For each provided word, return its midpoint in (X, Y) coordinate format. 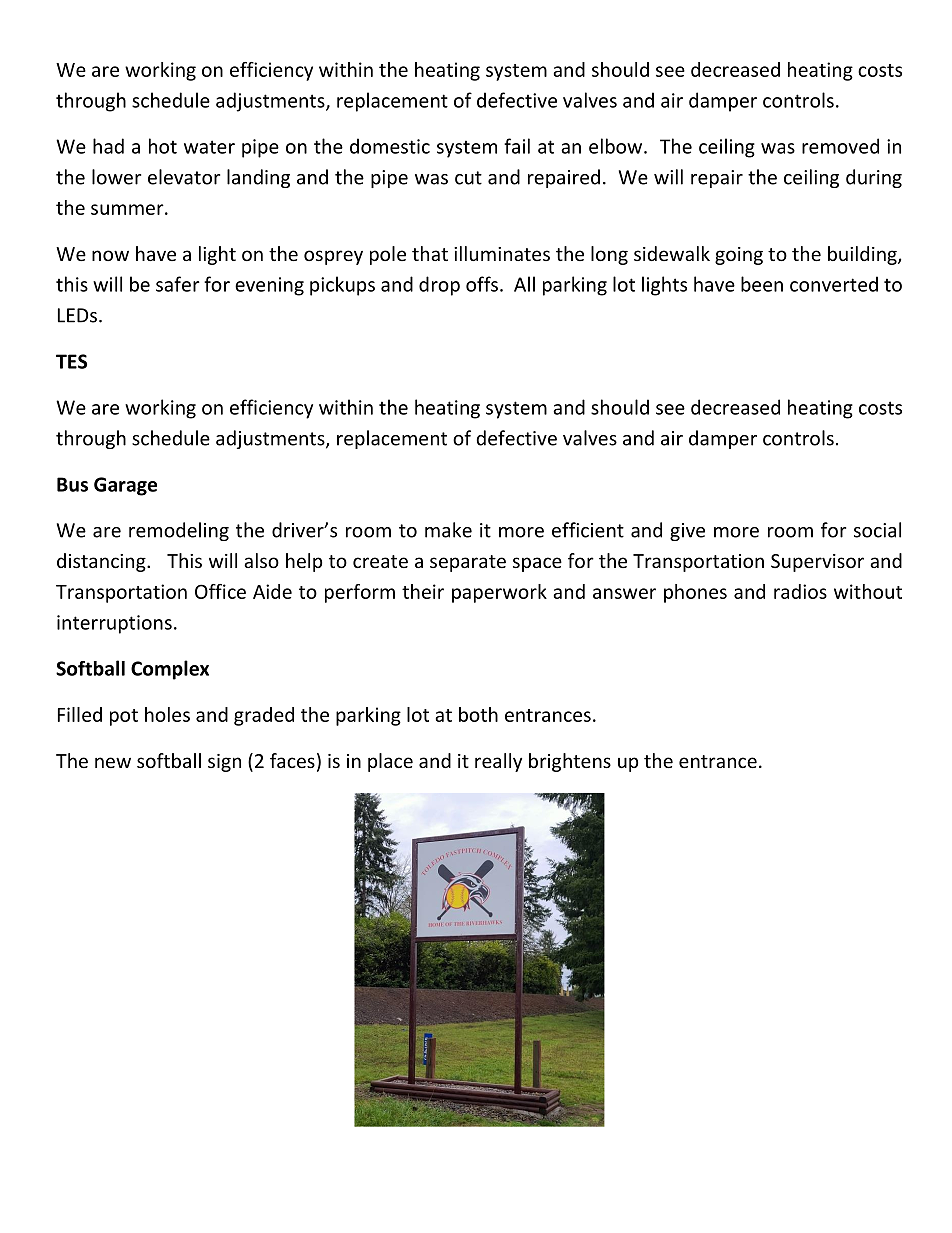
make (448, 530)
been (762, 284)
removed (840, 146)
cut (468, 178)
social (877, 530)
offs (482, 284)
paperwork (499, 593)
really (498, 762)
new (113, 762)
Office (220, 591)
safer (178, 284)
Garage (125, 486)
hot (163, 146)
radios (800, 591)
